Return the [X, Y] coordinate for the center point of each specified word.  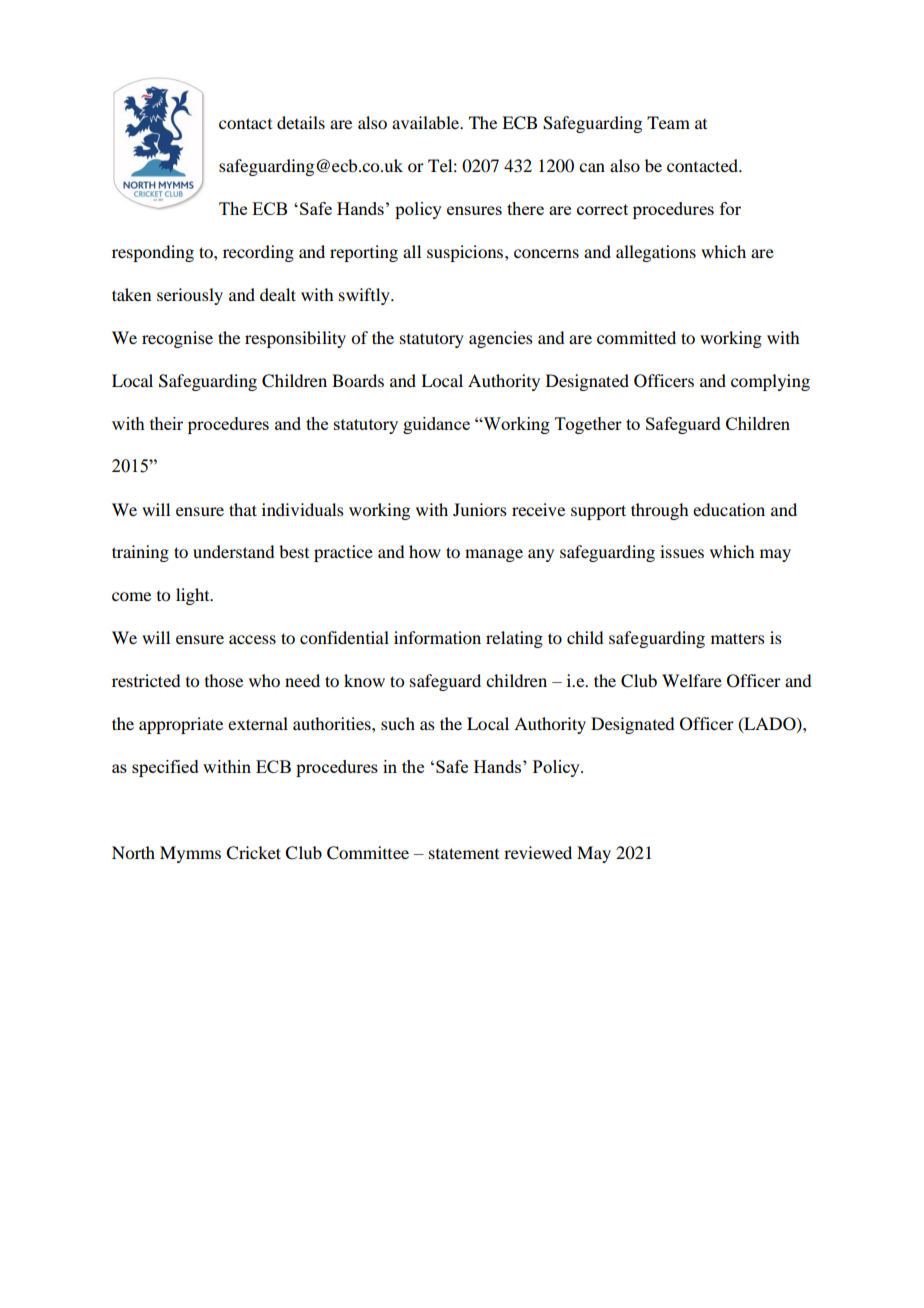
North [133, 852]
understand [233, 551]
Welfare [692, 680]
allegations [656, 253]
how [425, 551]
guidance [436, 425]
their [166, 423]
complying [770, 382]
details [301, 122]
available [427, 122]
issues [682, 551]
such [398, 723]
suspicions [466, 253]
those [224, 680]
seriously [190, 296]
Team [668, 122]
